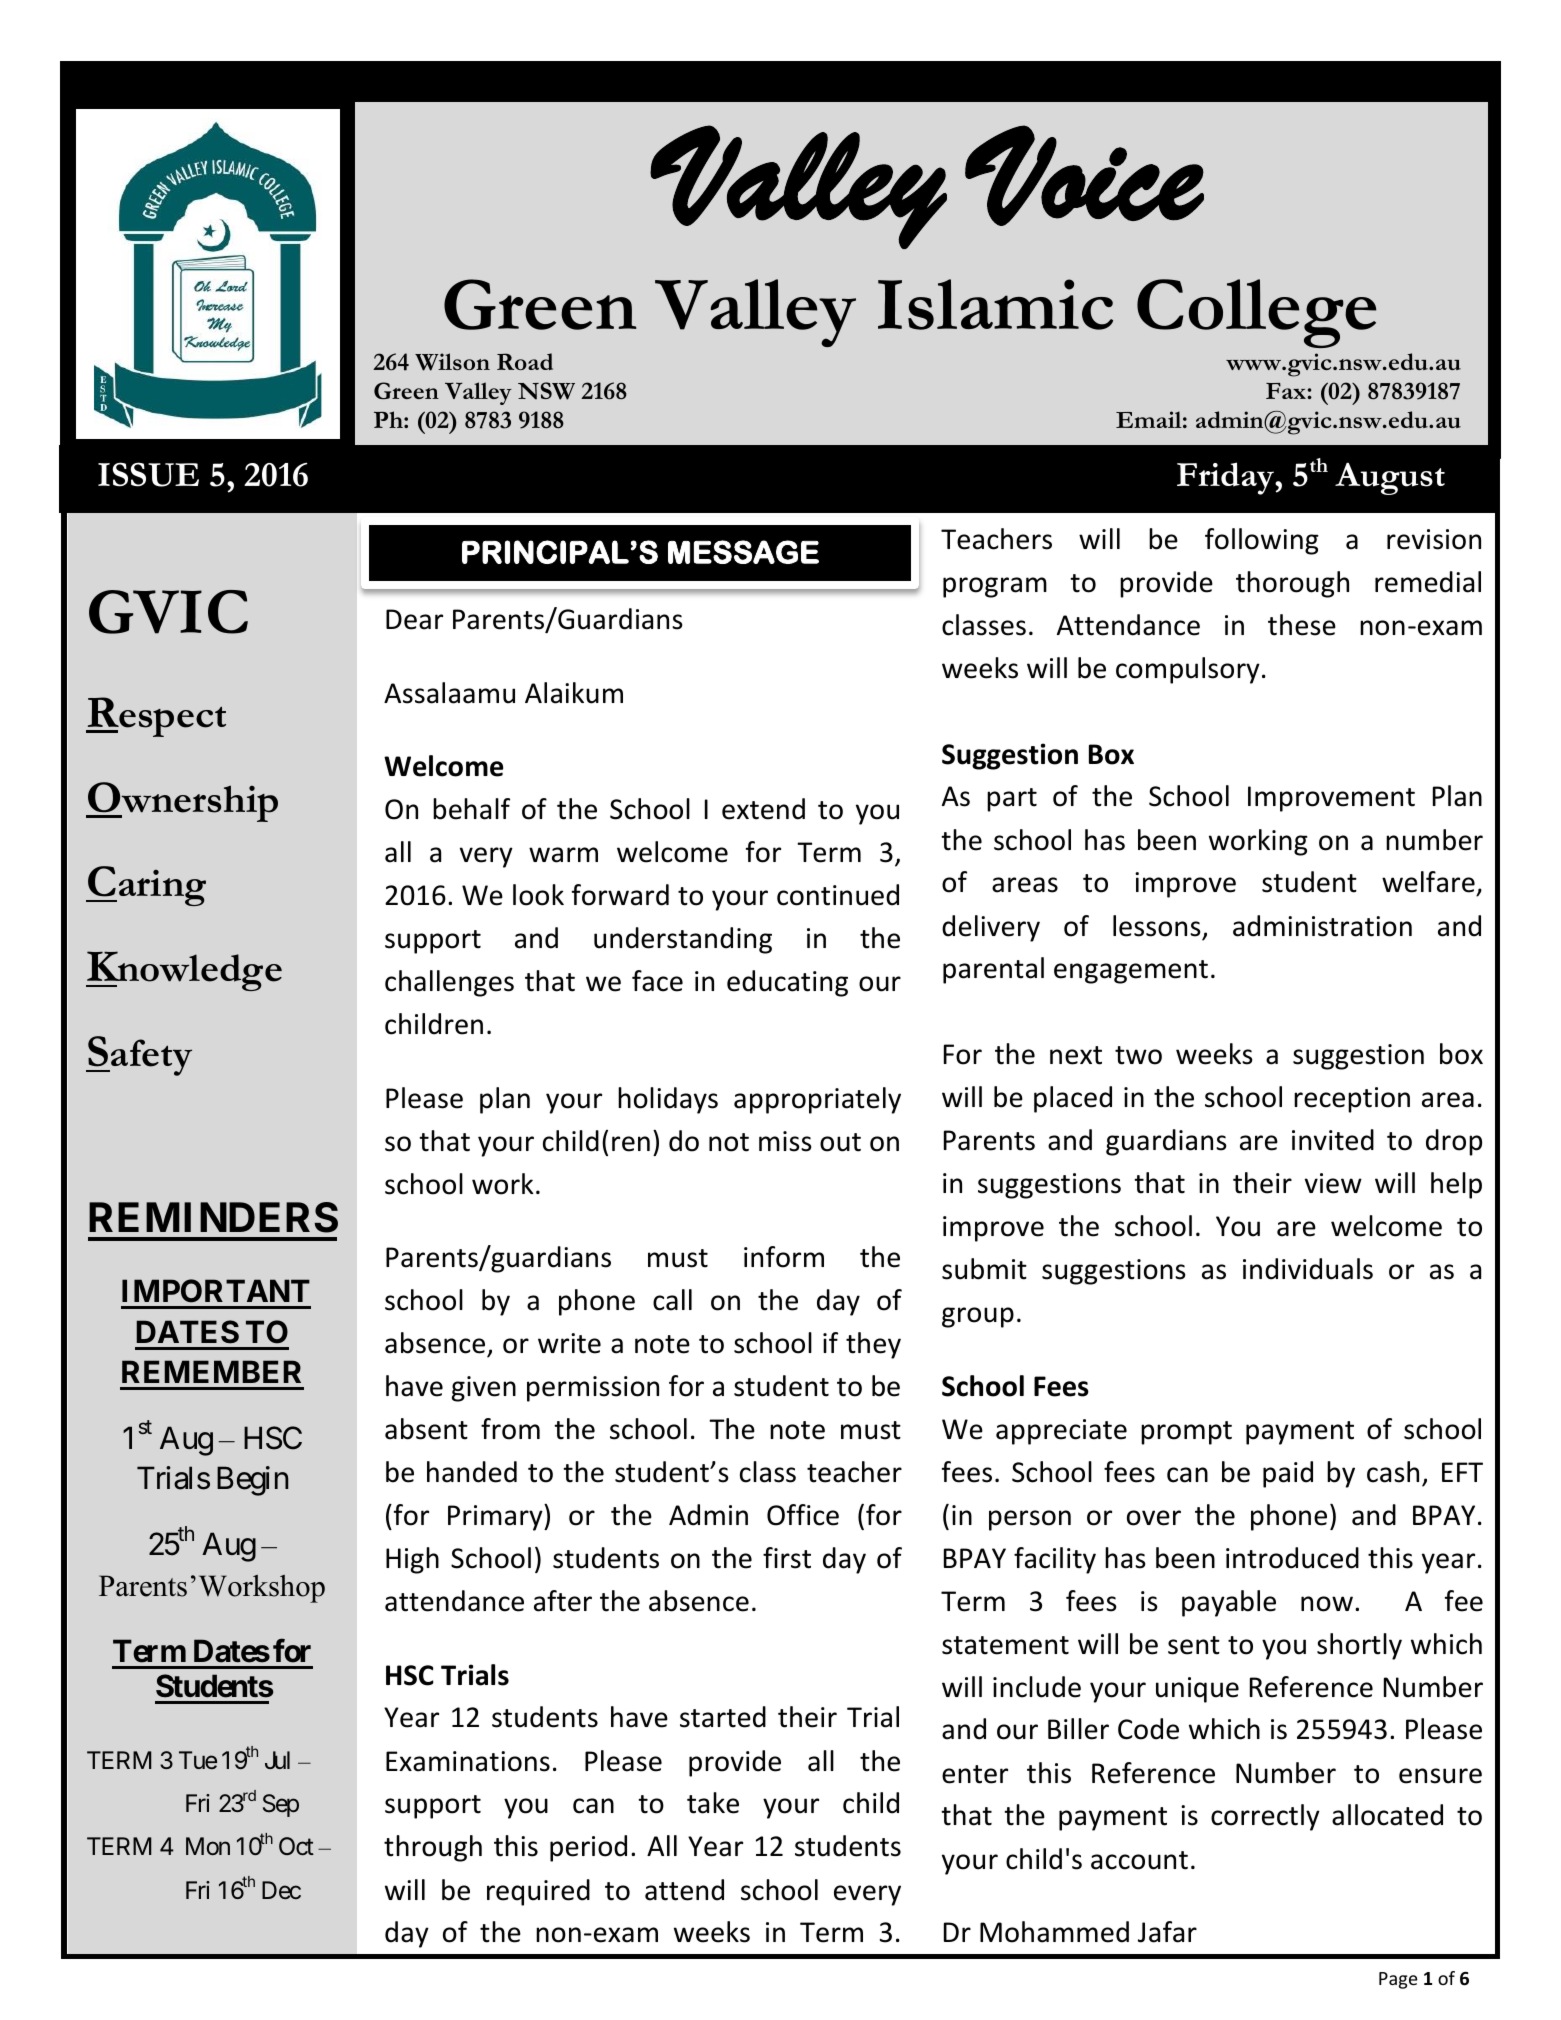  What do you see at coordinates (995, 304) in the image?
I see `Islamic` at bounding box center [995, 304].
